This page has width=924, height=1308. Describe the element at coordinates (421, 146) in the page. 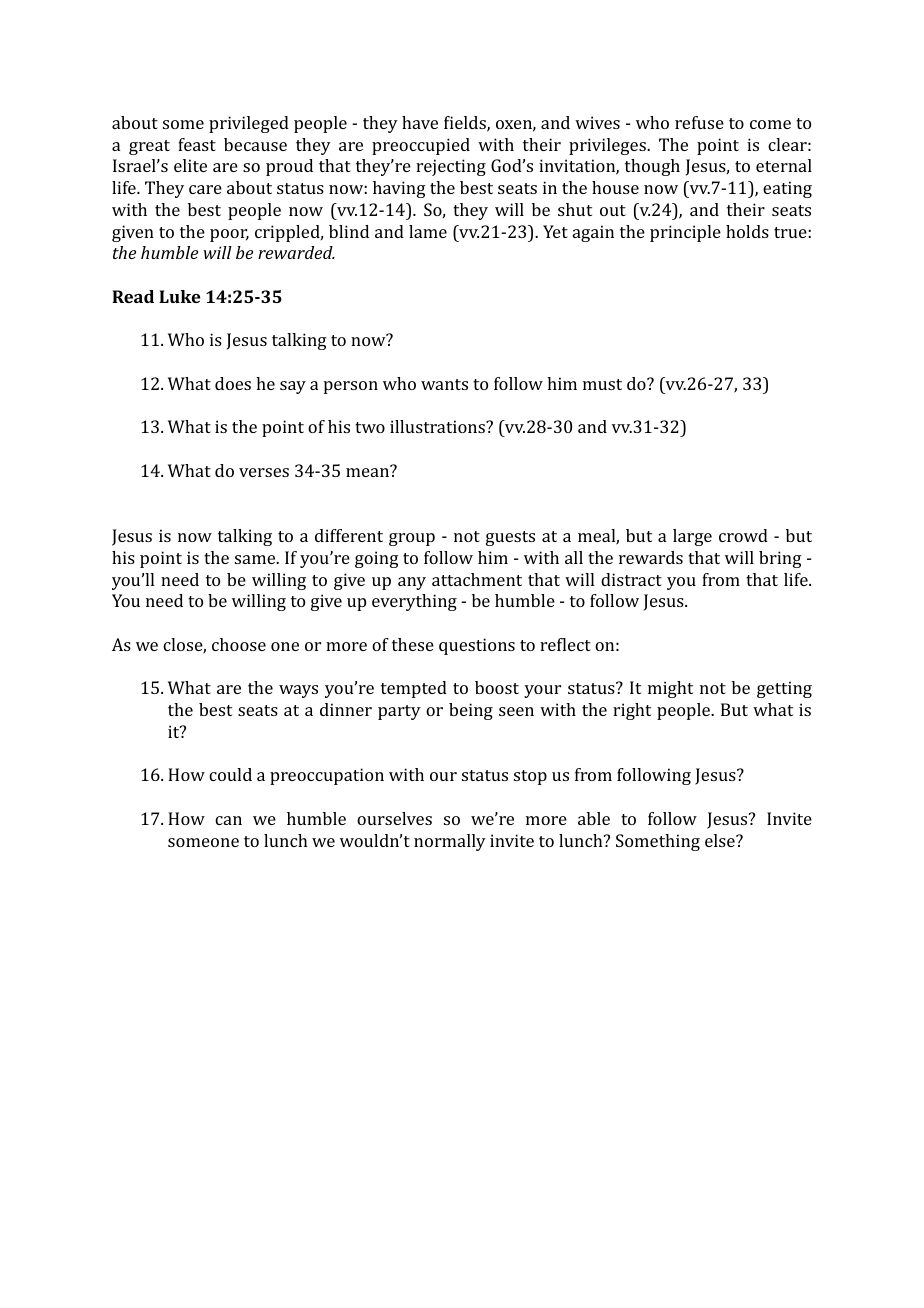

I see `preoccupied` at that location.
